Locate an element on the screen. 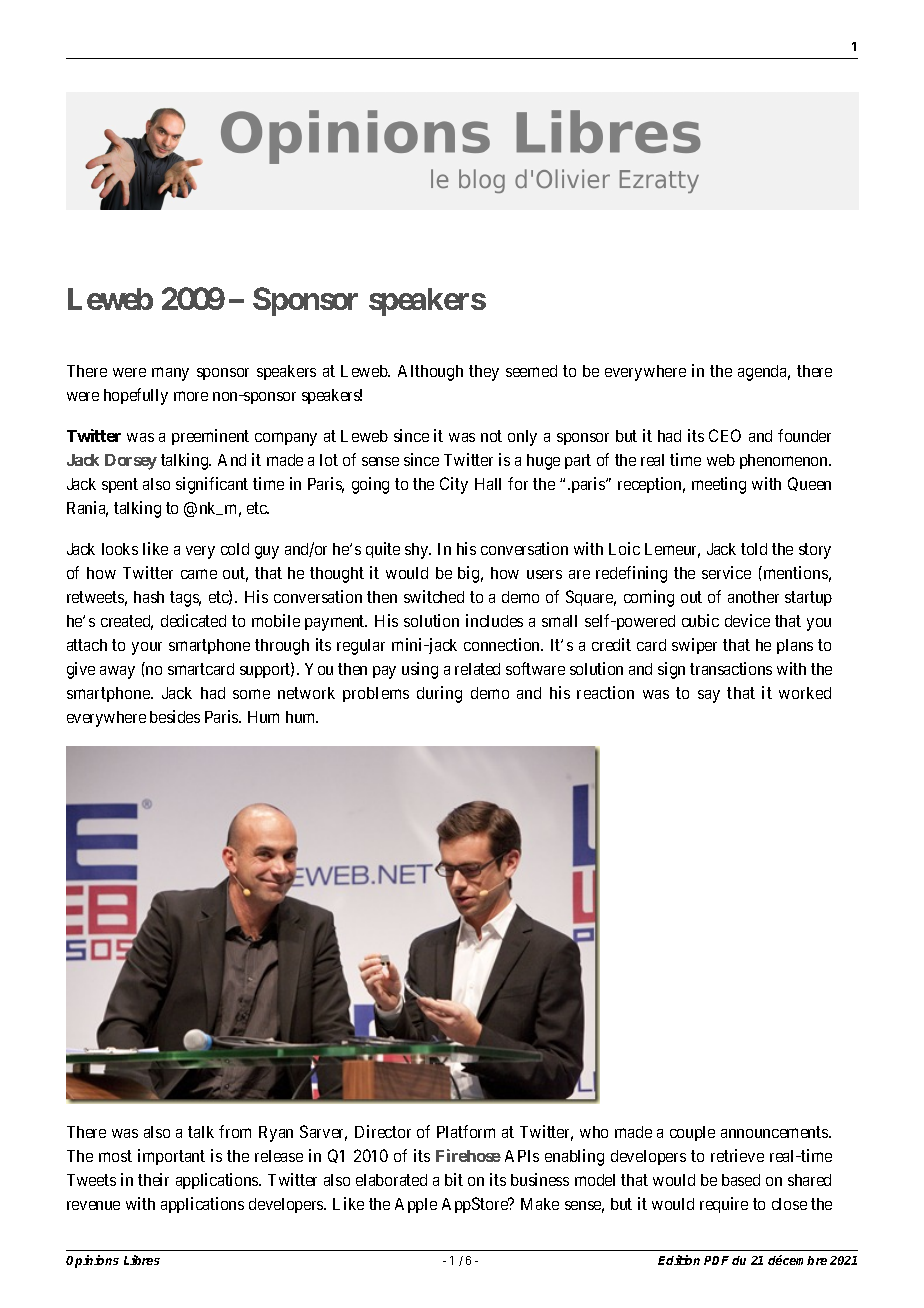 Image resolution: width=924 pixels, height=1308 pixels. say is located at coordinates (709, 696).
